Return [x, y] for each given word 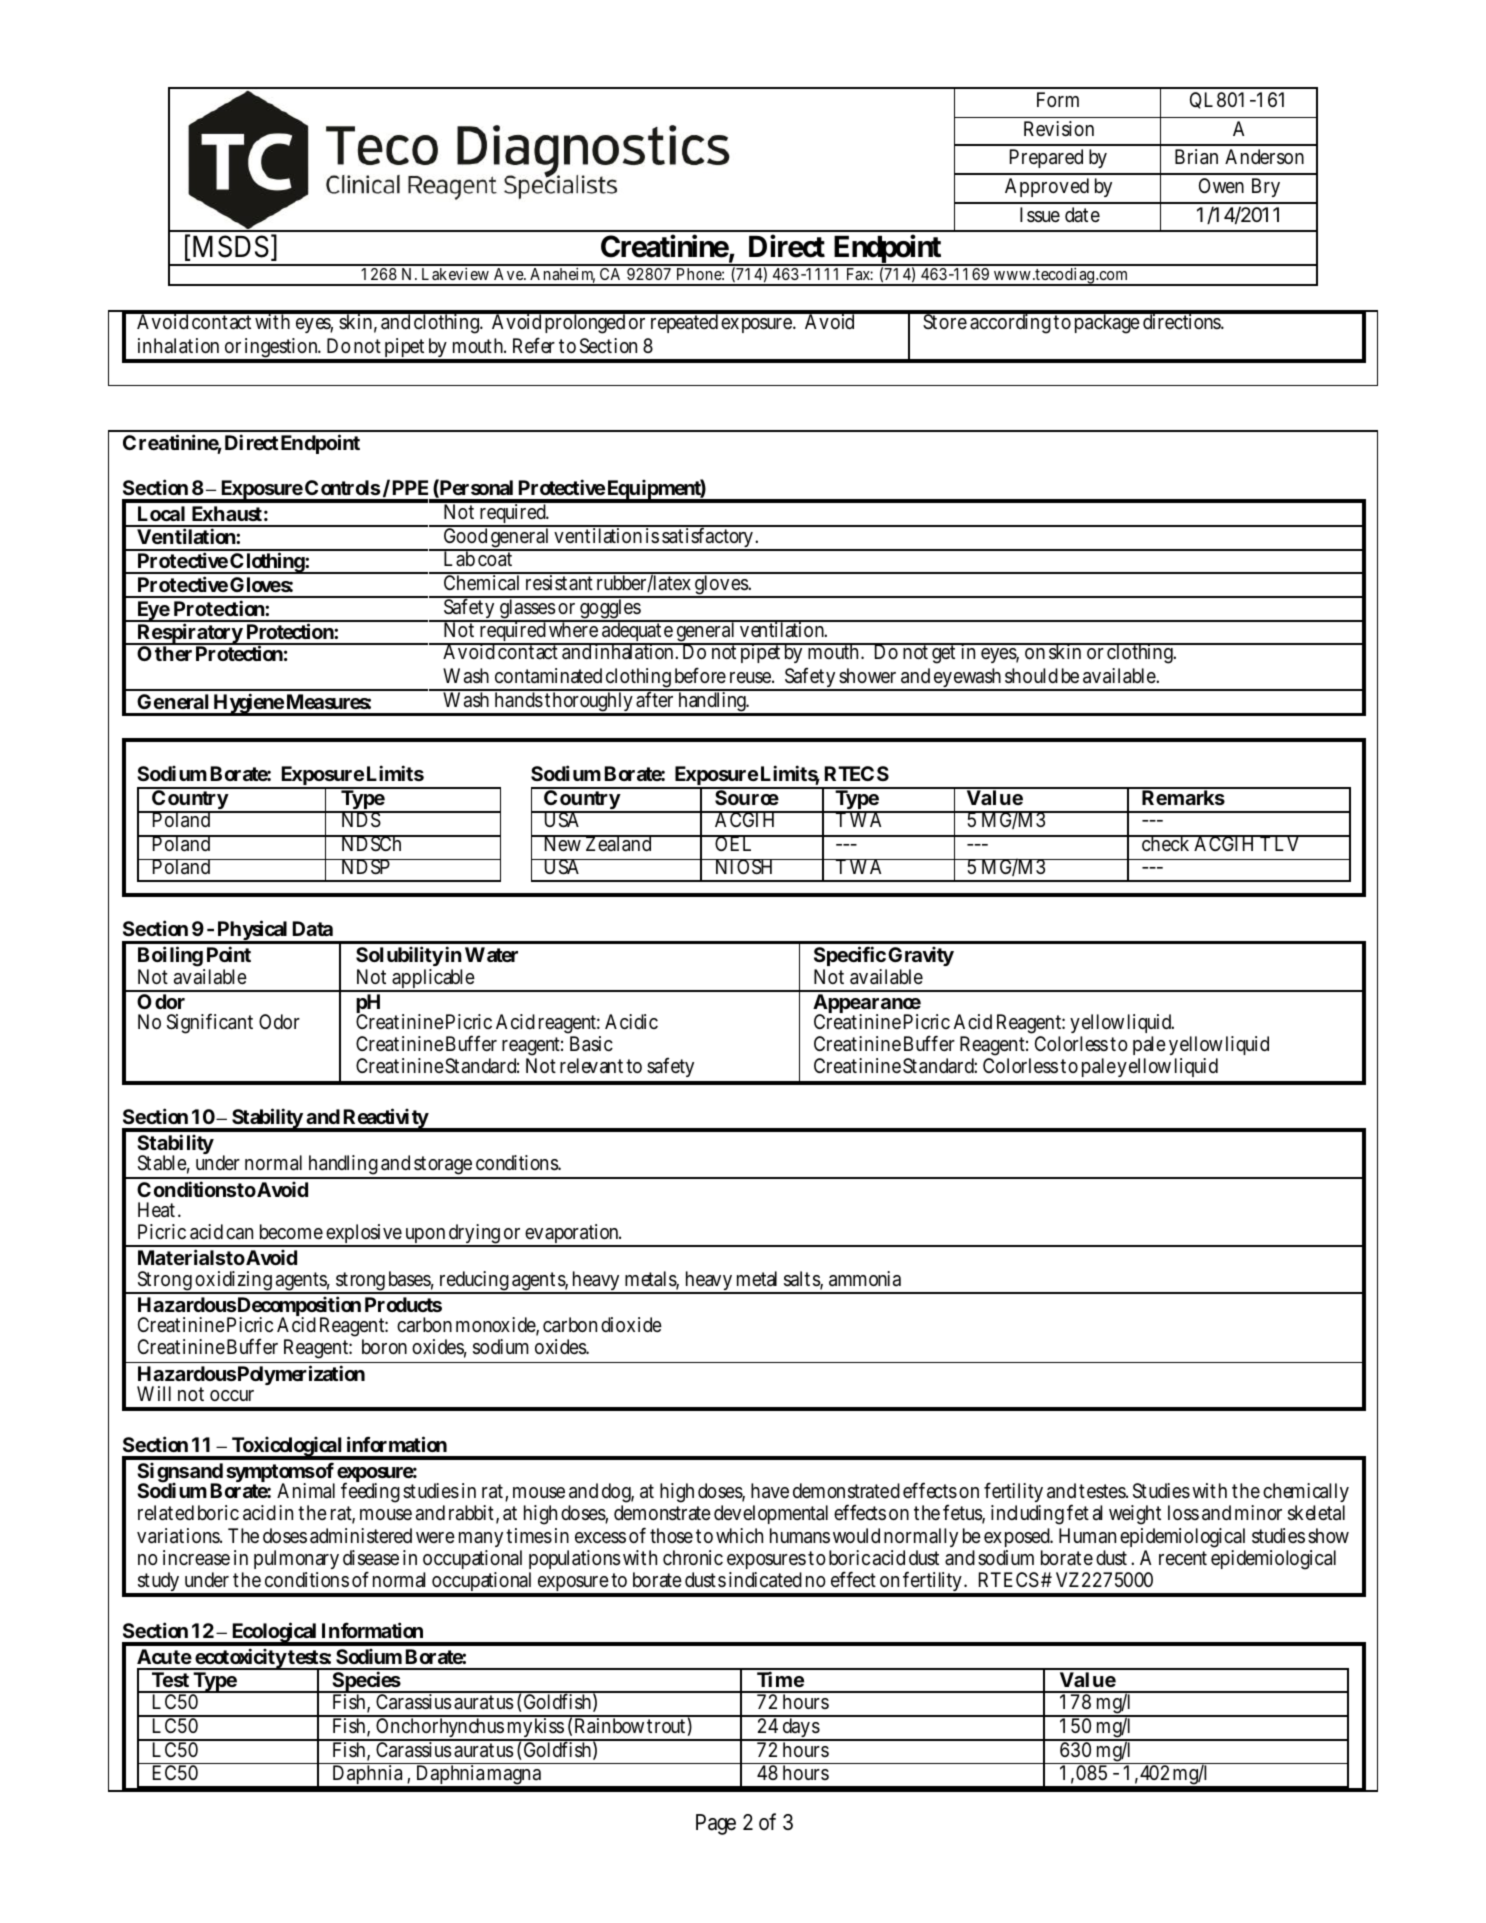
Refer [534, 345]
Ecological [274, 1633]
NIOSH [744, 867]
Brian [1196, 157]
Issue [1040, 215]
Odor [279, 1021]
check [1165, 843]
